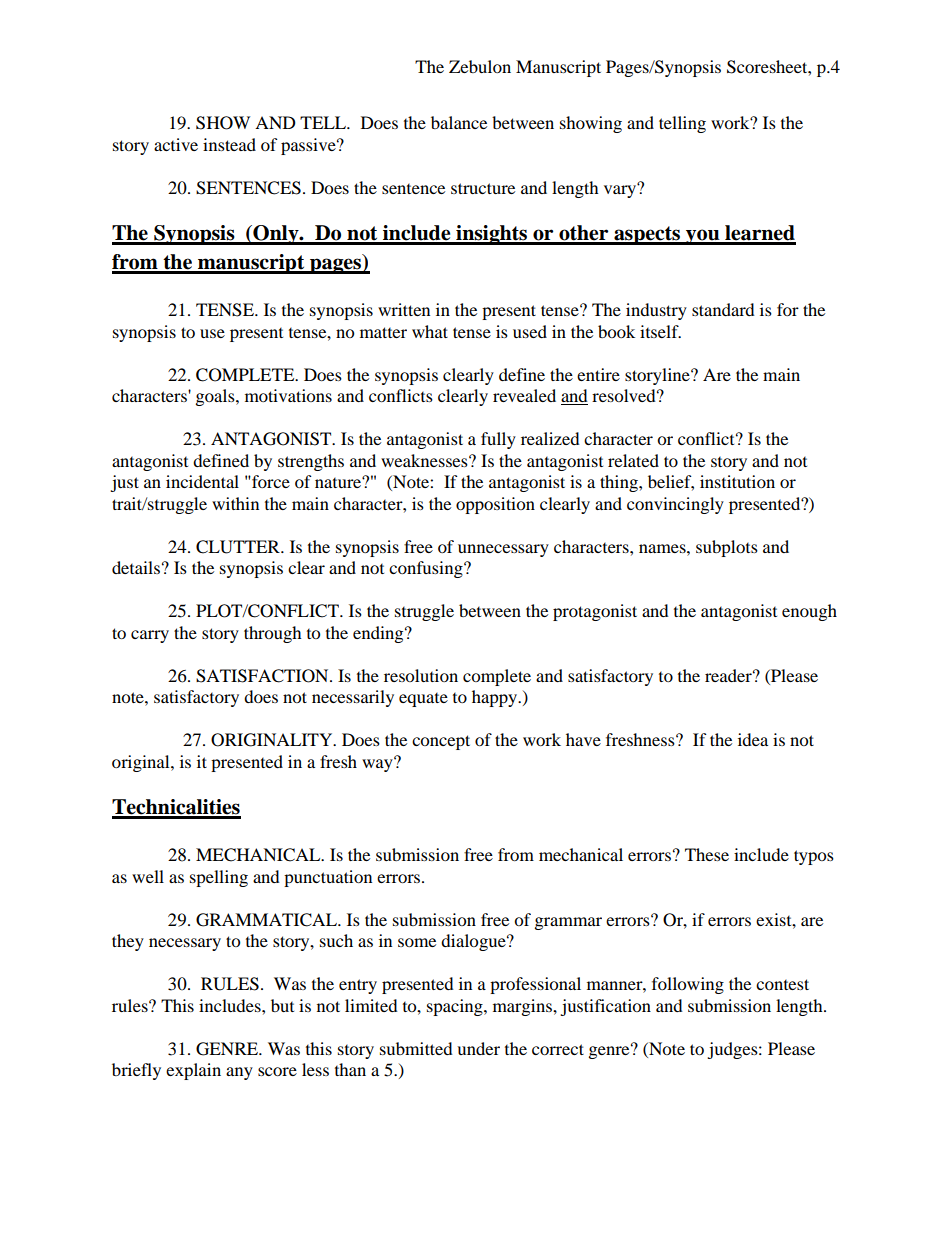 This document has height=1233, width=952. I want to click on opposition, so click(495, 505).
